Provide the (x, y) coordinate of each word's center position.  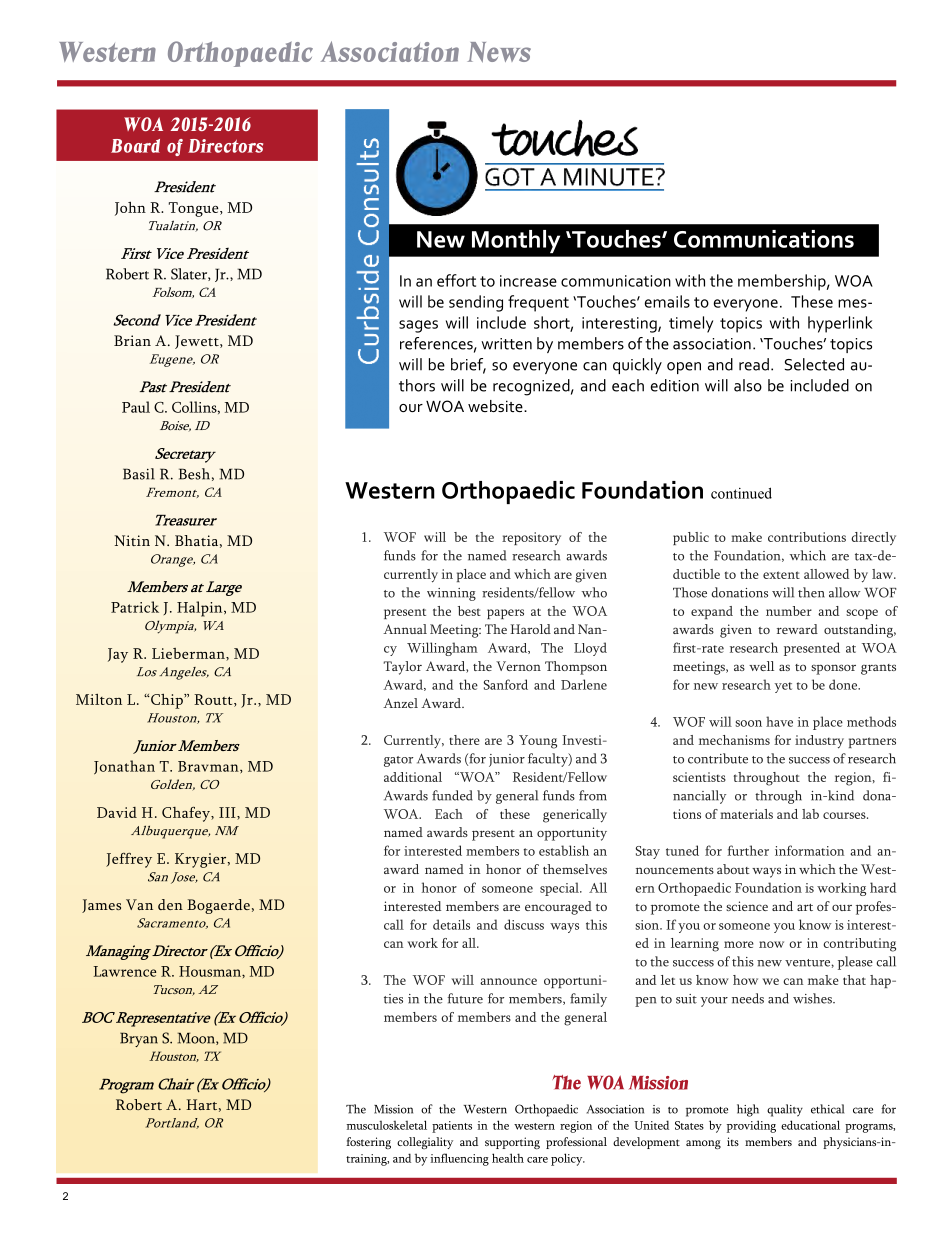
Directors (225, 146)
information (809, 850)
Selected (814, 364)
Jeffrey (129, 860)
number (789, 611)
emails (667, 301)
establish (564, 850)
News (499, 52)
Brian (132, 340)
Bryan (139, 1039)
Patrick (135, 607)
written (506, 344)
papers (505, 614)
